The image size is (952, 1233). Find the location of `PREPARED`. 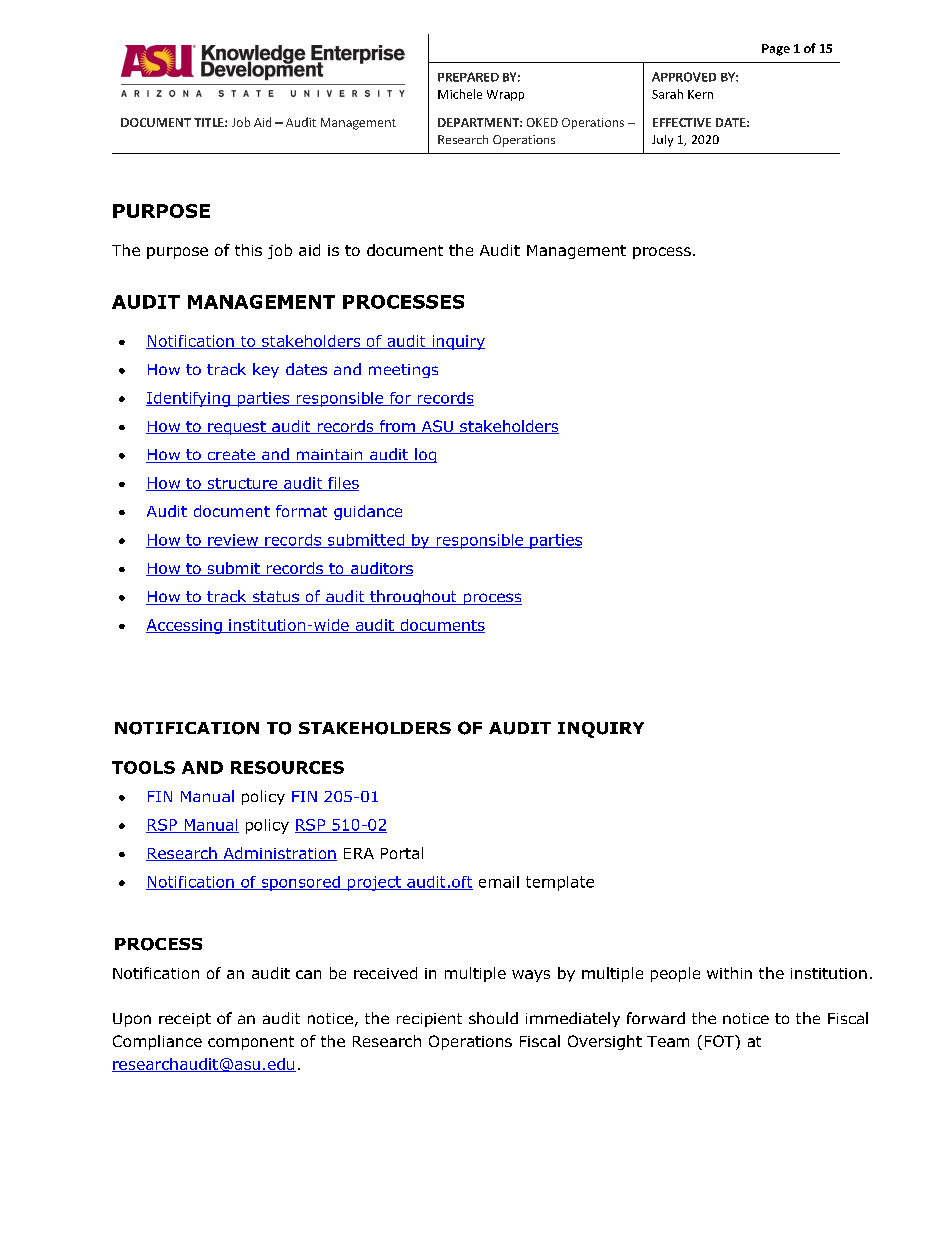

PREPARED is located at coordinates (468, 77).
